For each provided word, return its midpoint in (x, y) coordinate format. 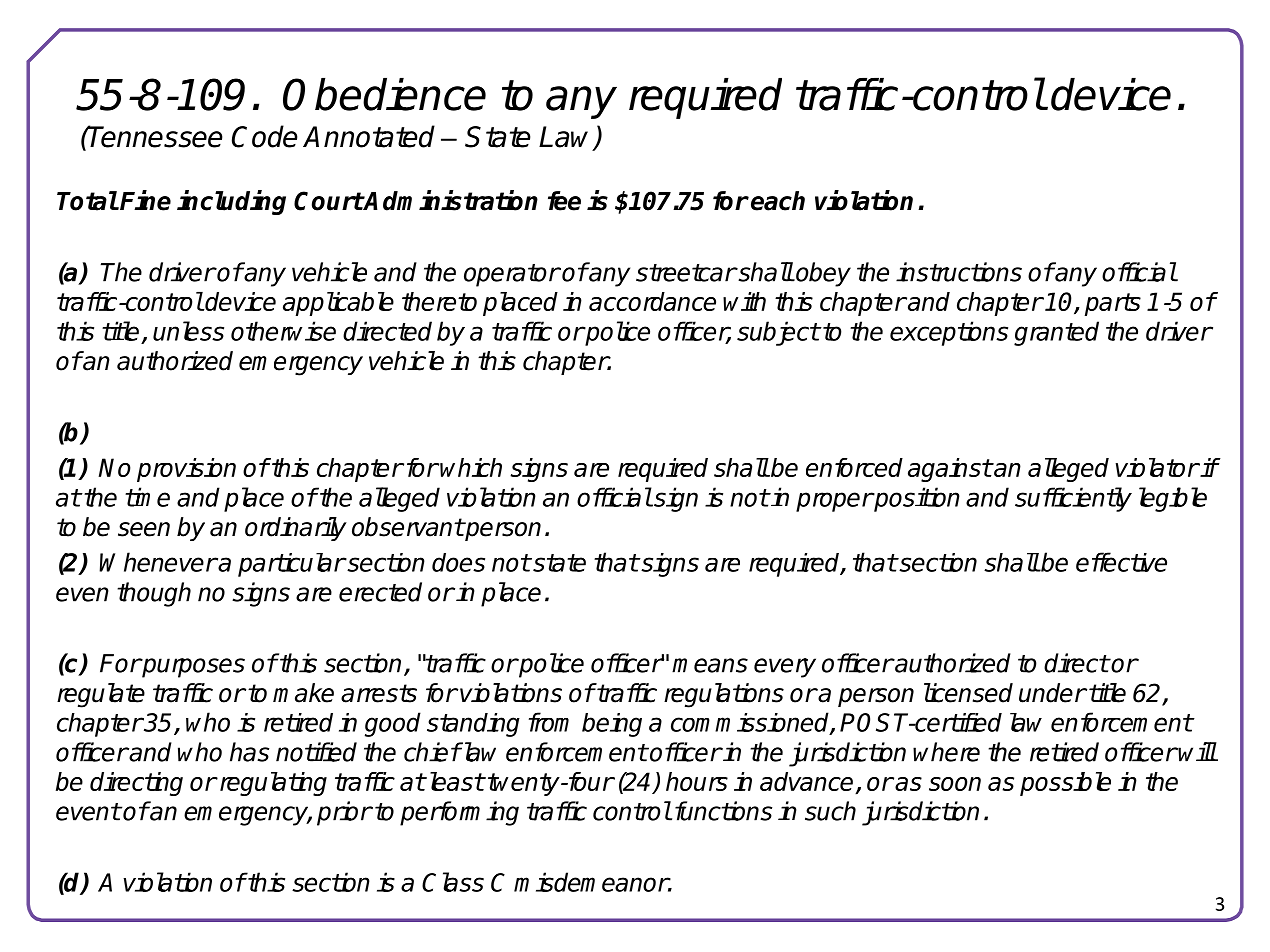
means (710, 665)
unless (188, 331)
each (778, 201)
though (154, 594)
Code (265, 136)
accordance (652, 301)
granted (1056, 333)
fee (564, 201)
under (1052, 693)
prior (344, 813)
